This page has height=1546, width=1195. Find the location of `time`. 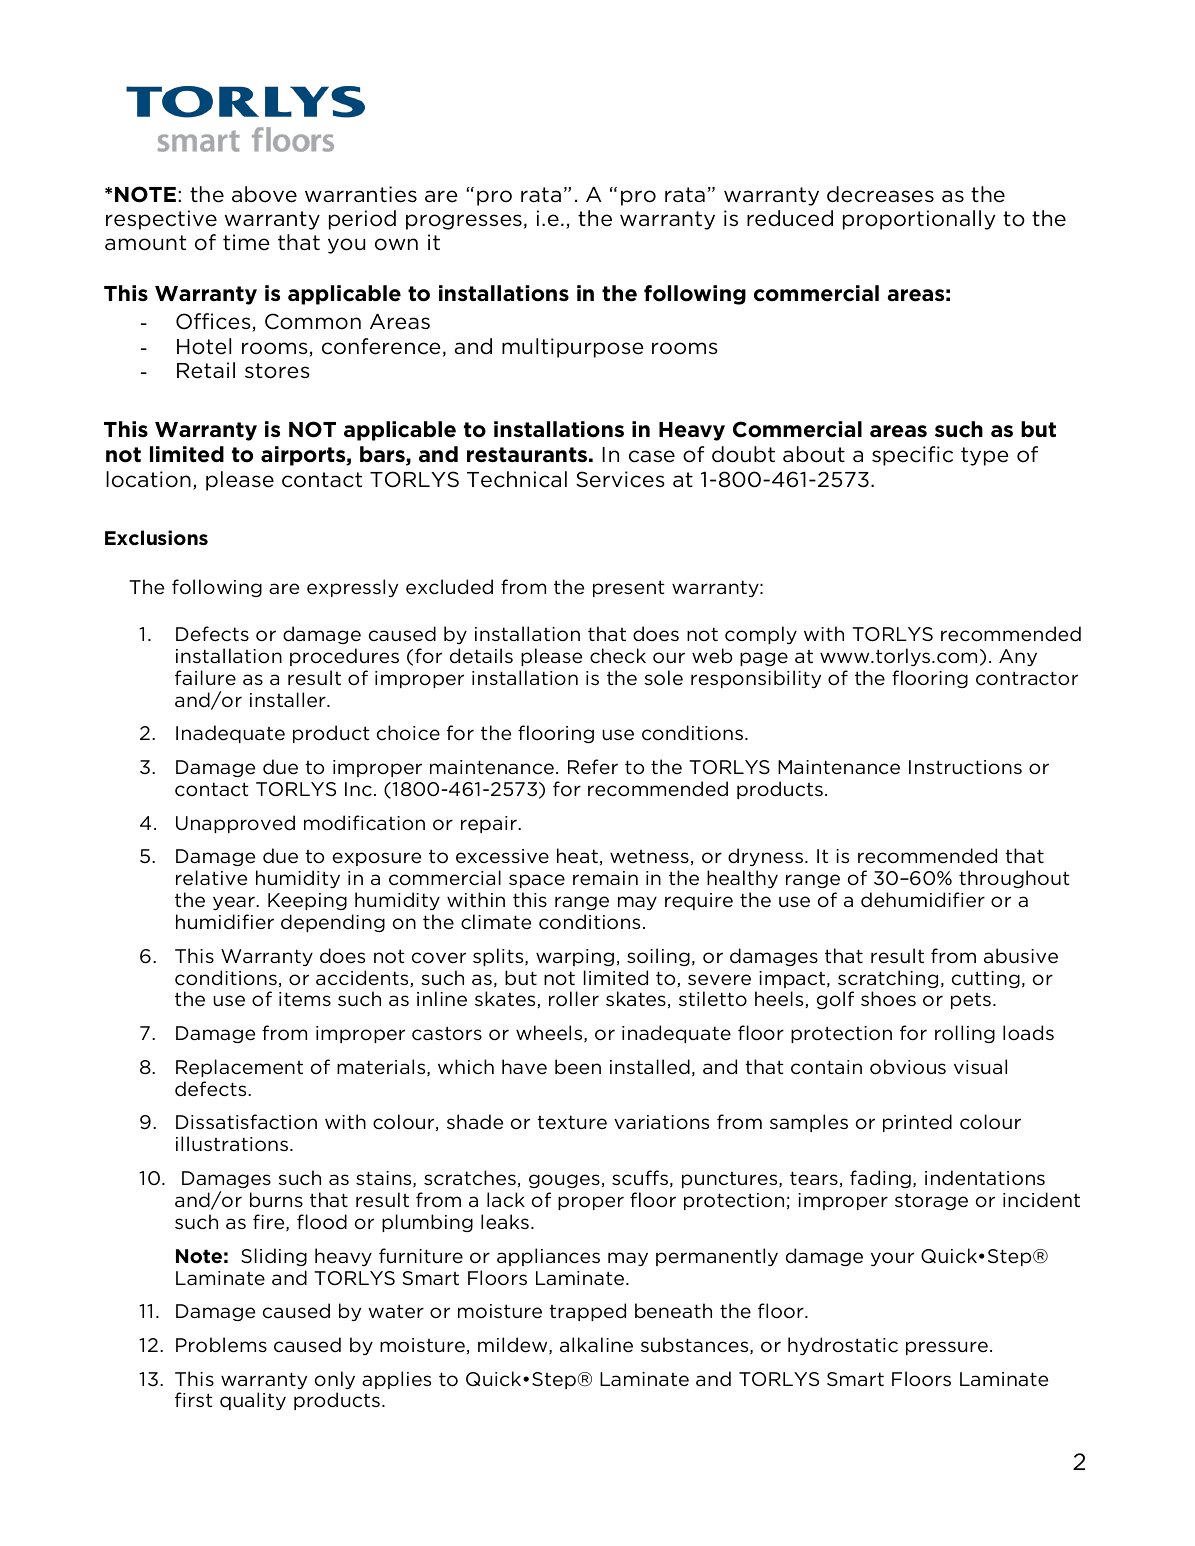

time is located at coordinates (246, 242).
